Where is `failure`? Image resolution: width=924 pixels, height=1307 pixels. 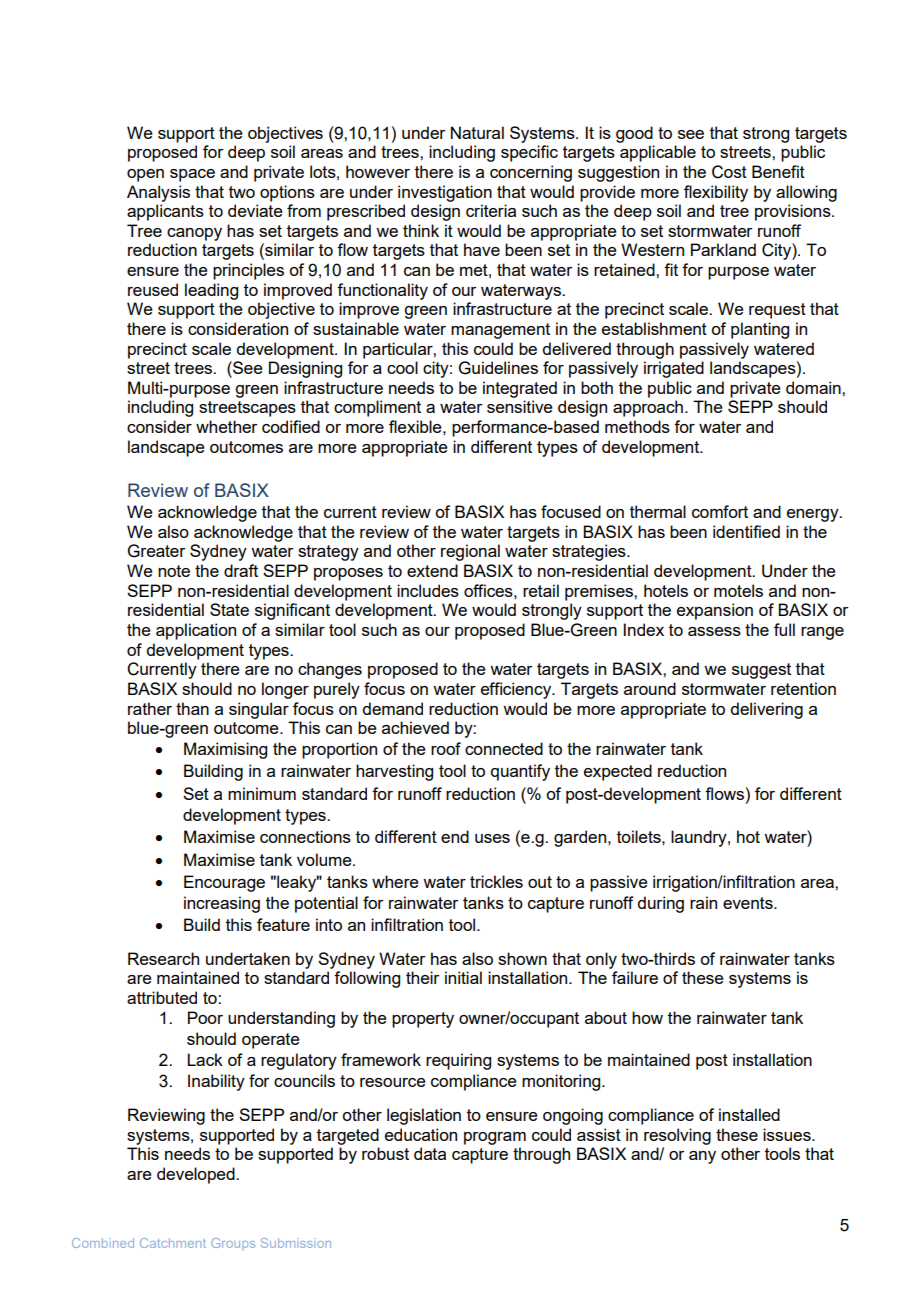 failure is located at coordinates (635, 977).
